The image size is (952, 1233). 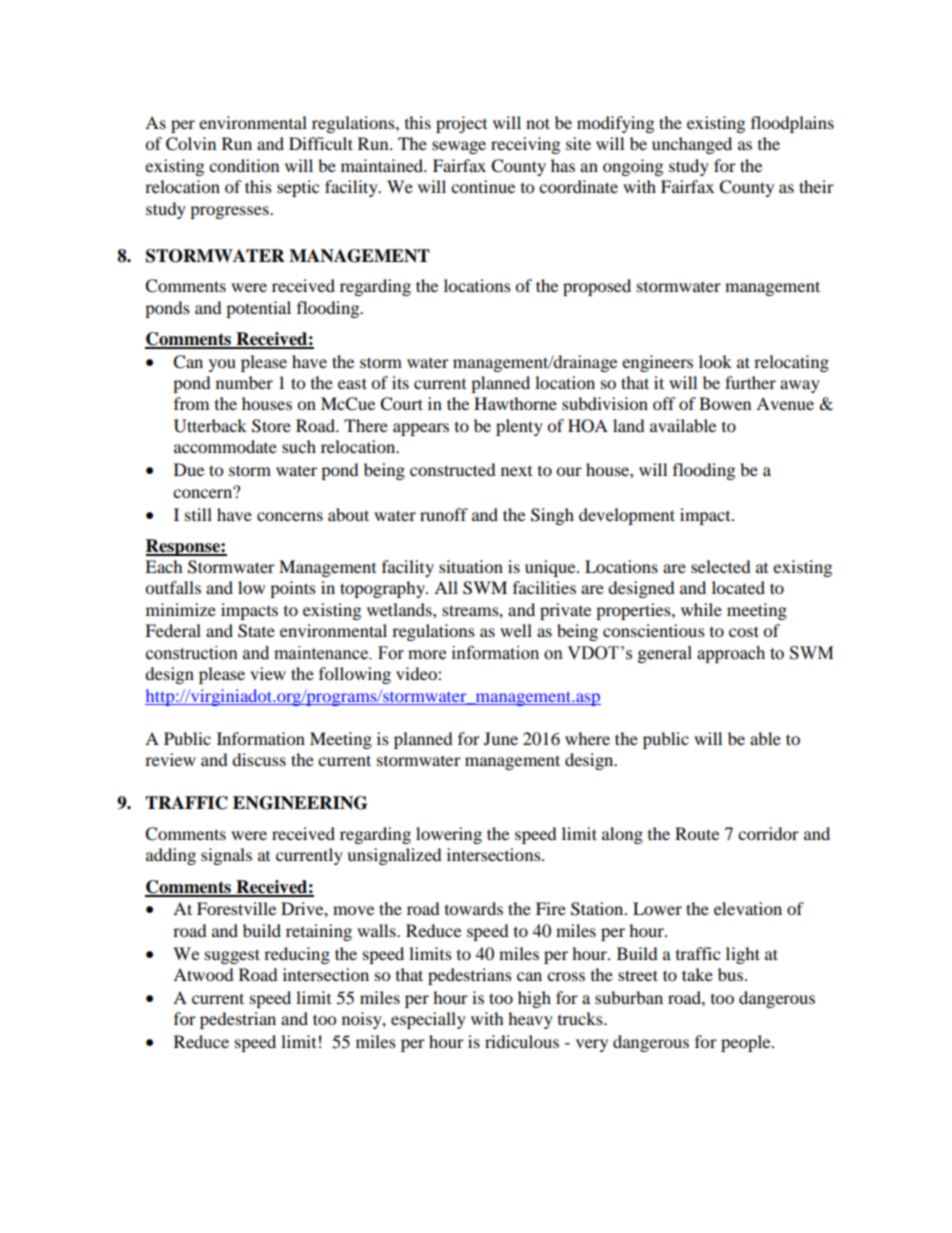 I want to click on heavy, so click(x=530, y=1020).
